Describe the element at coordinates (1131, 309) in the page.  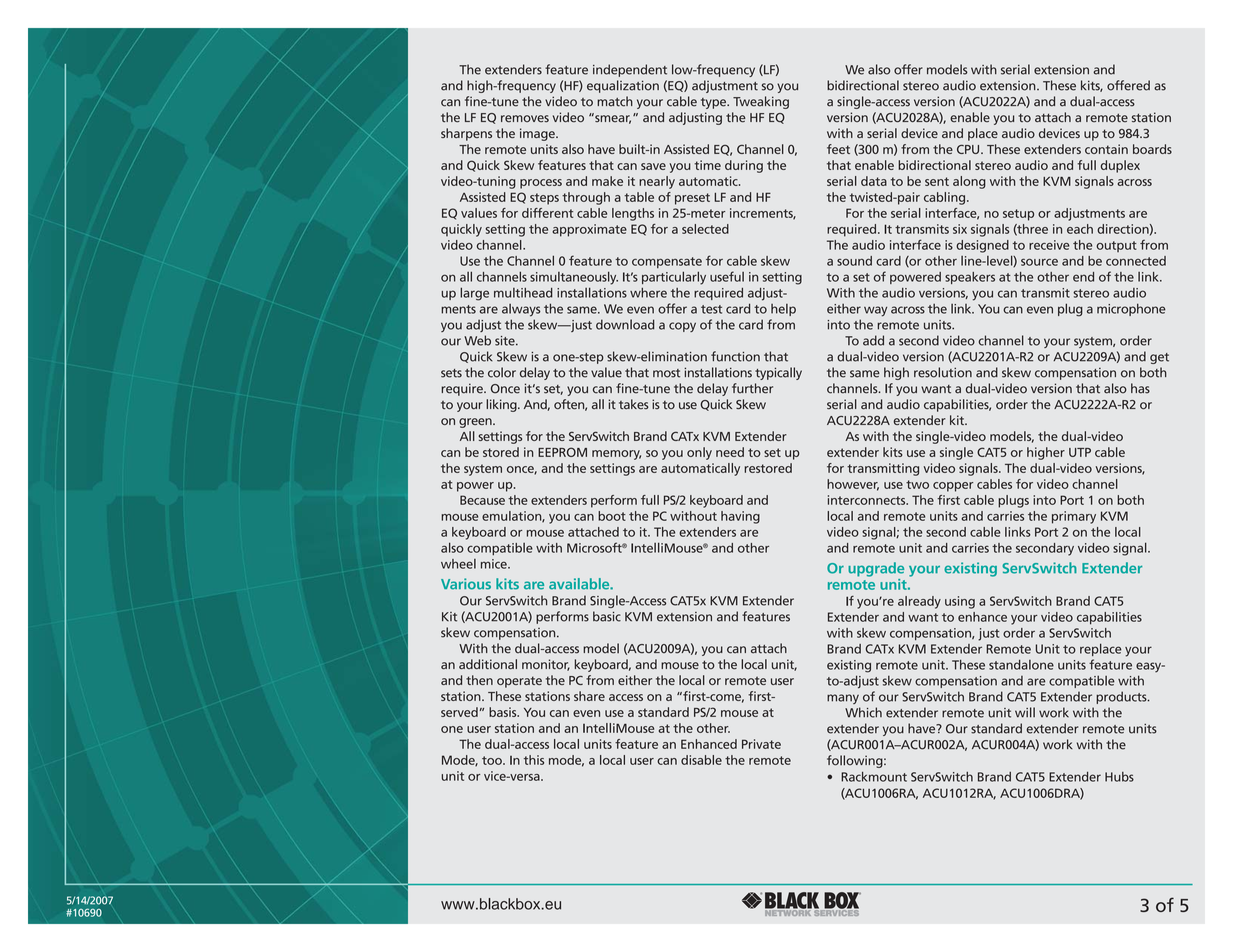
I see `microphone` at that location.
